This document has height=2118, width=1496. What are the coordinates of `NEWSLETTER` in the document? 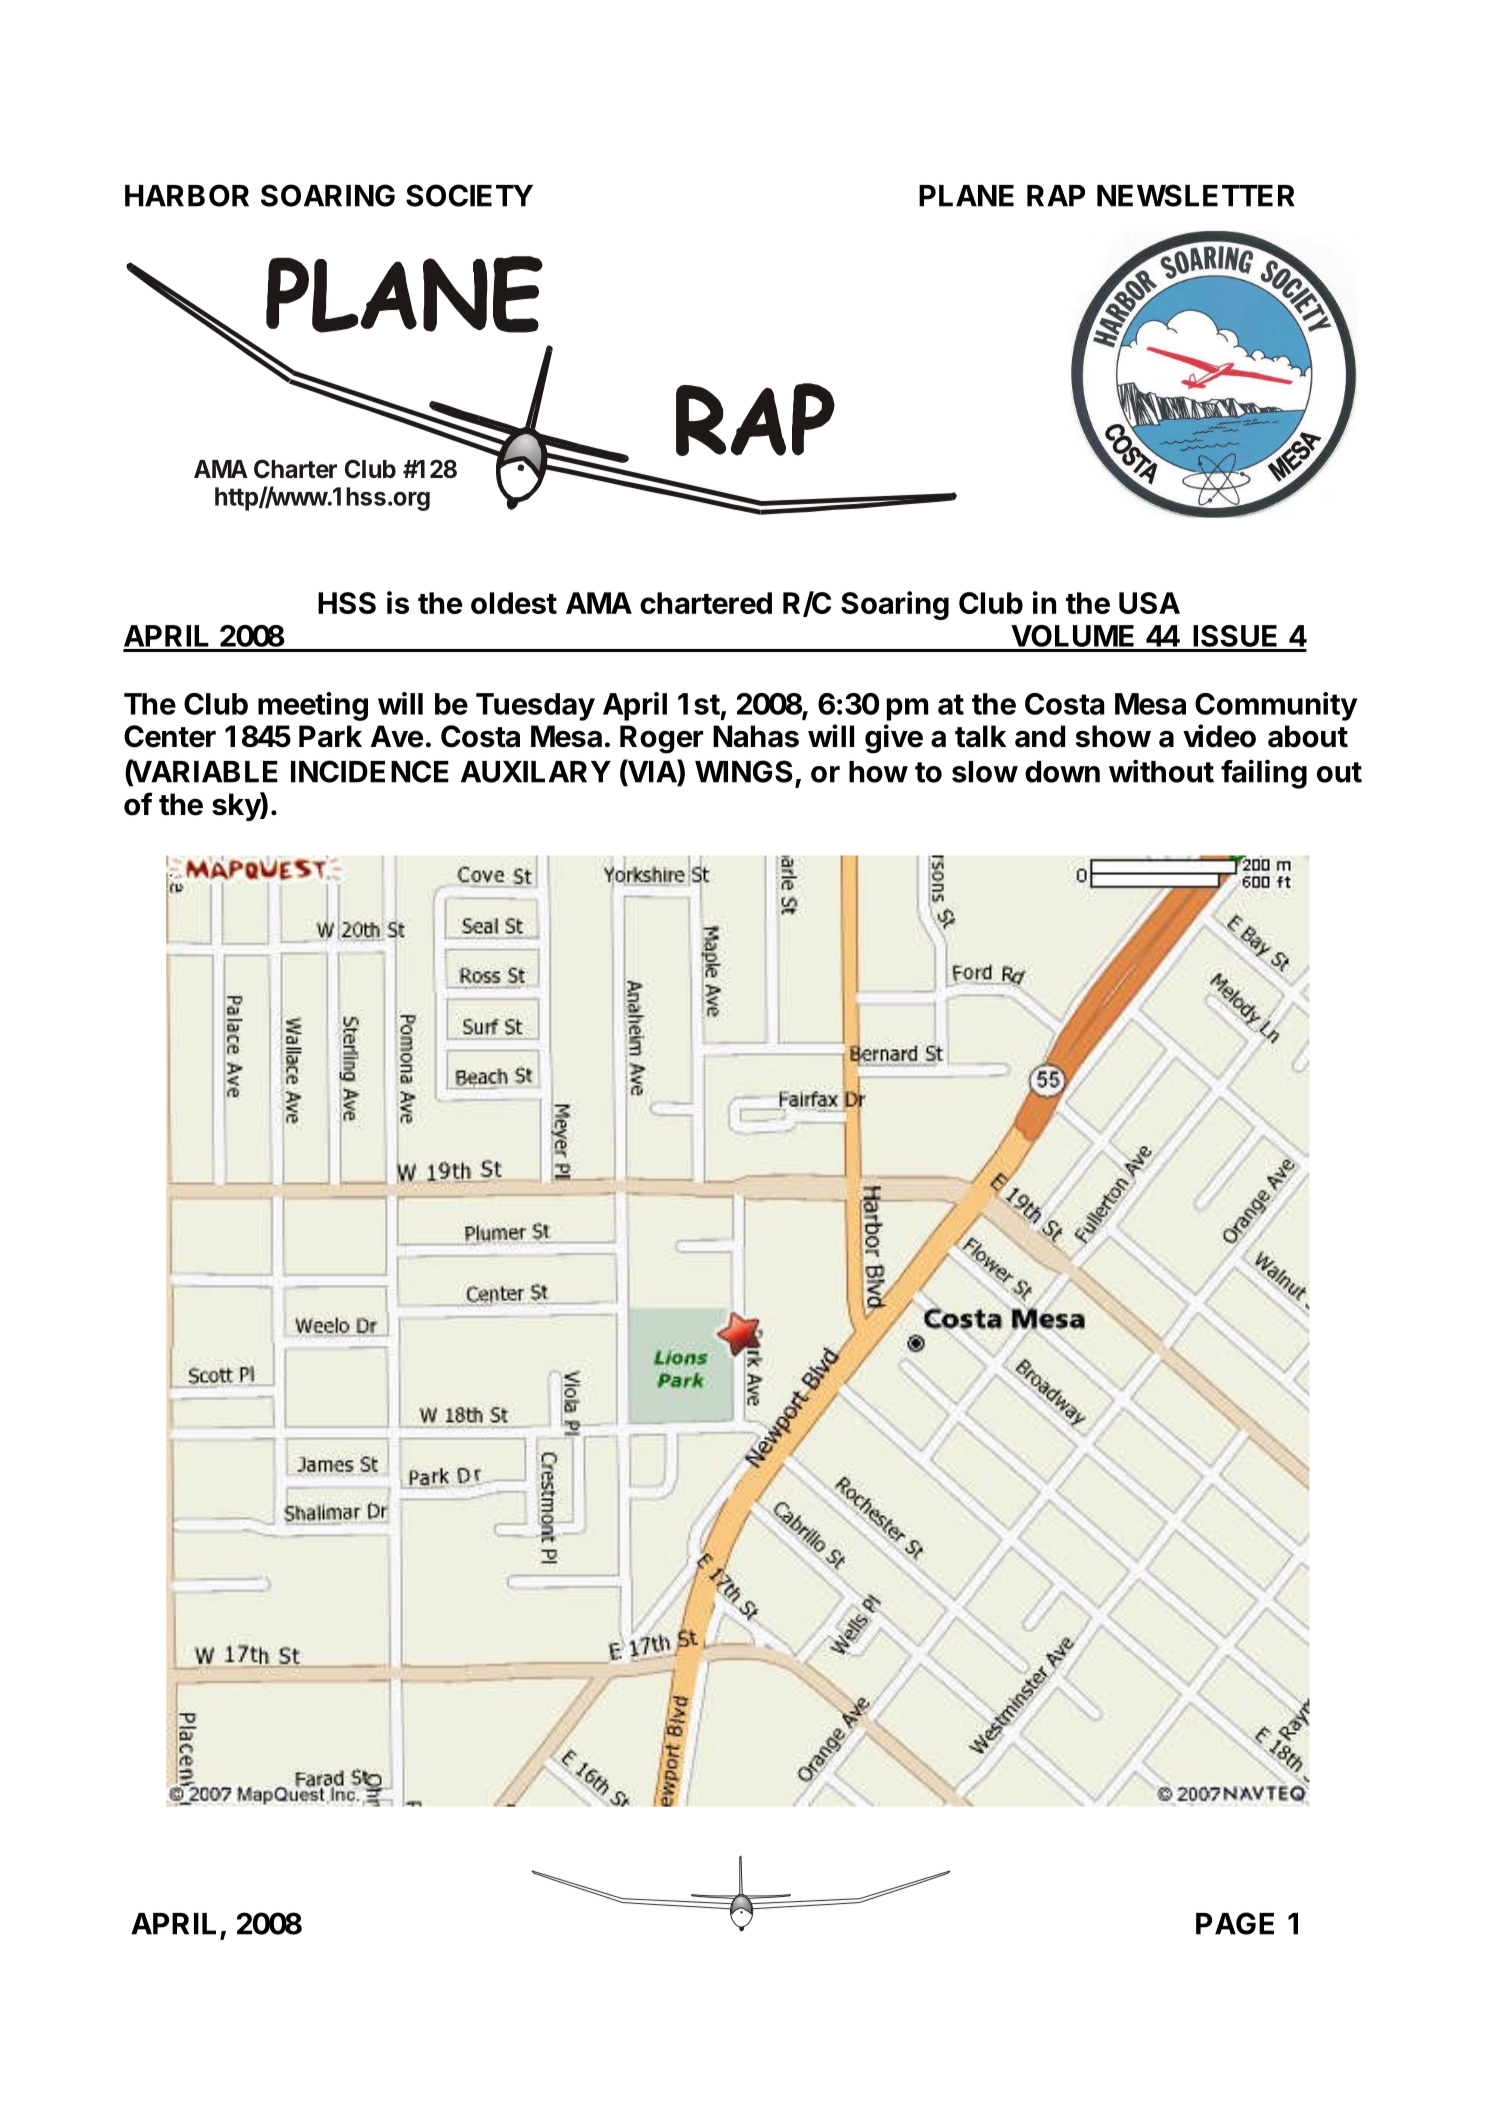 It's located at (1196, 195).
